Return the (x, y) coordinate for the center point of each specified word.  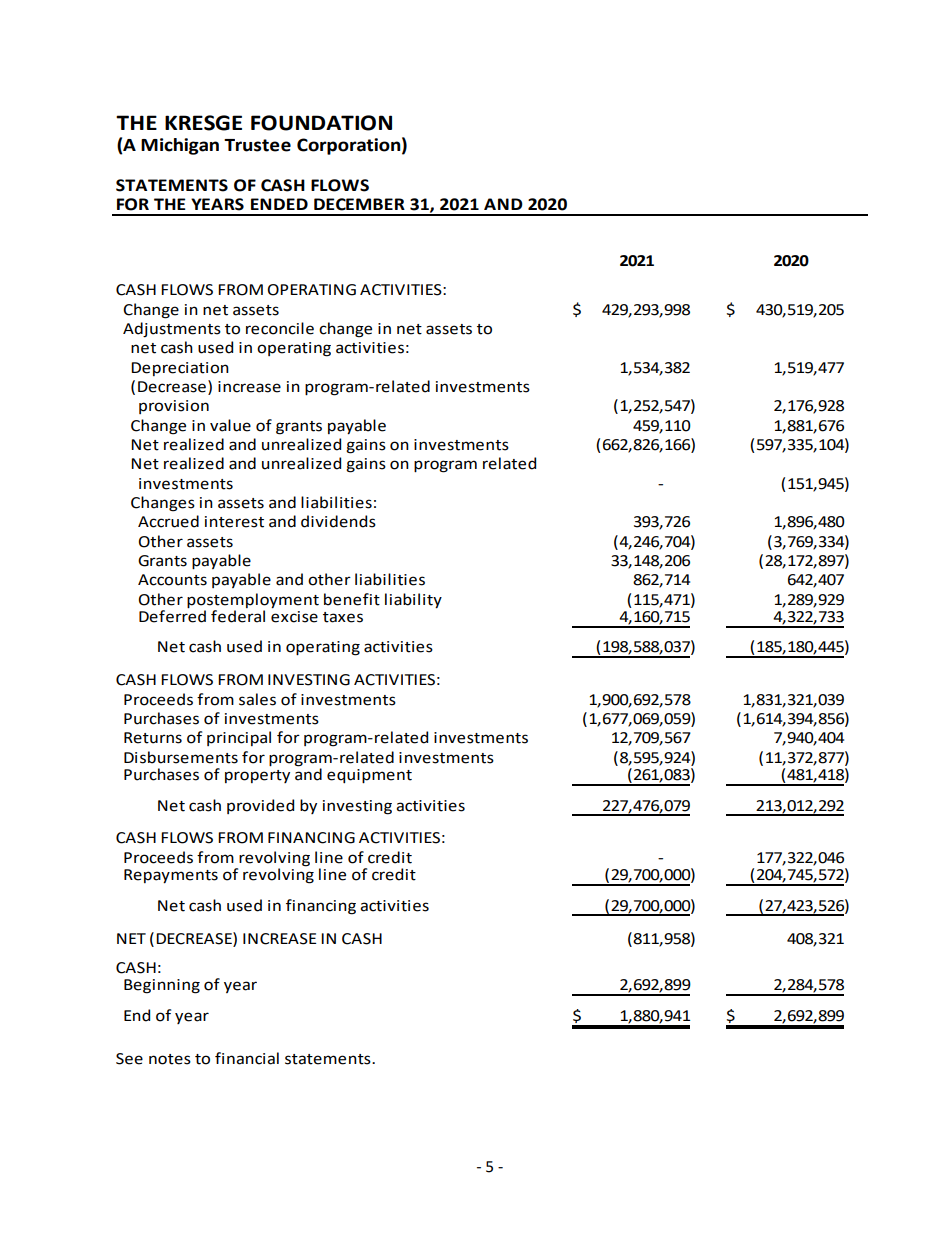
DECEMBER (359, 204)
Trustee (257, 145)
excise (294, 615)
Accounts (172, 580)
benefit (352, 599)
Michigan (180, 146)
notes (170, 1059)
